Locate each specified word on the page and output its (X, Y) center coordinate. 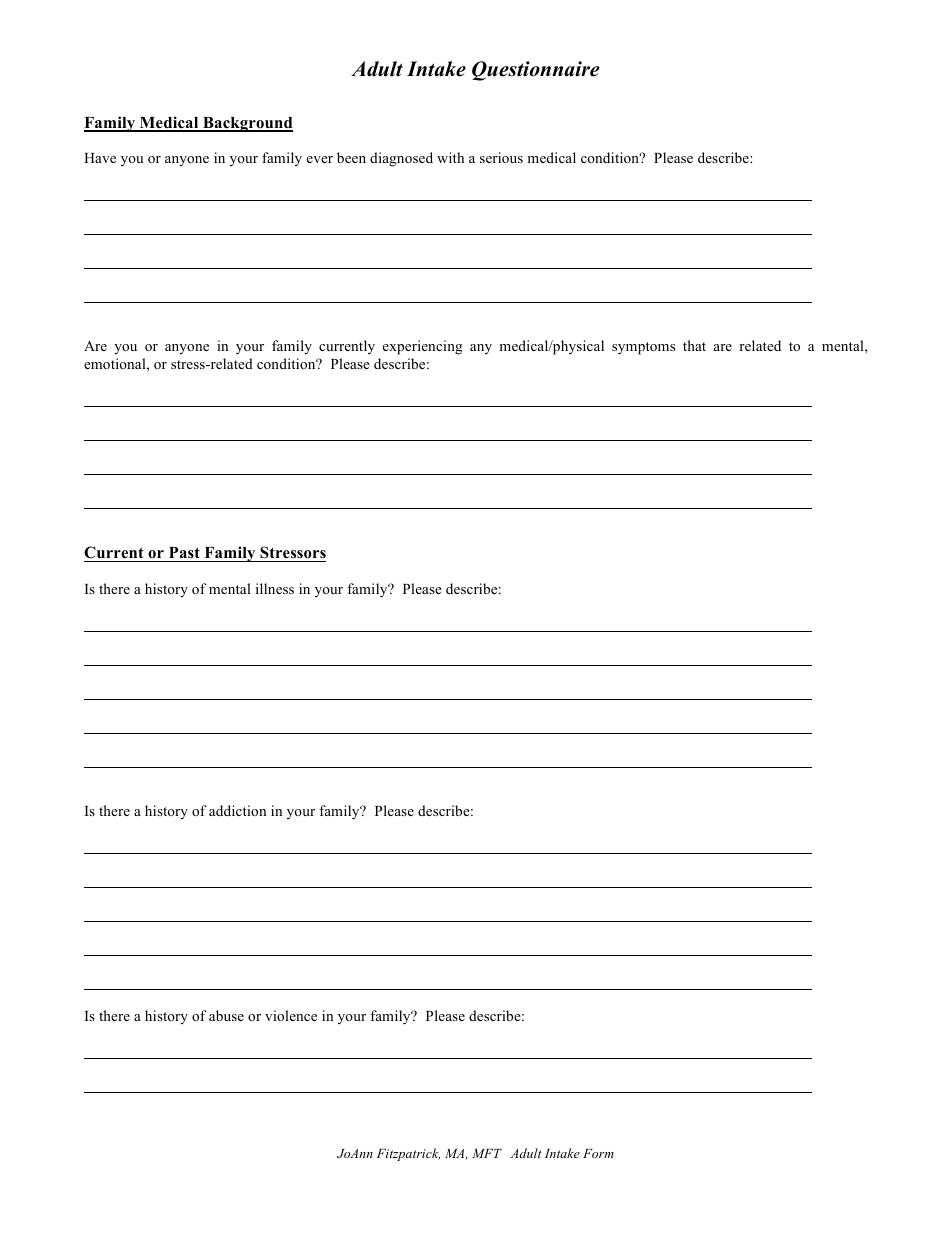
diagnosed (401, 159)
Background (247, 124)
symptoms (643, 348)
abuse (226, 1015)
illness (275, 588)
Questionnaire (536, 71)
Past (184, 552)
